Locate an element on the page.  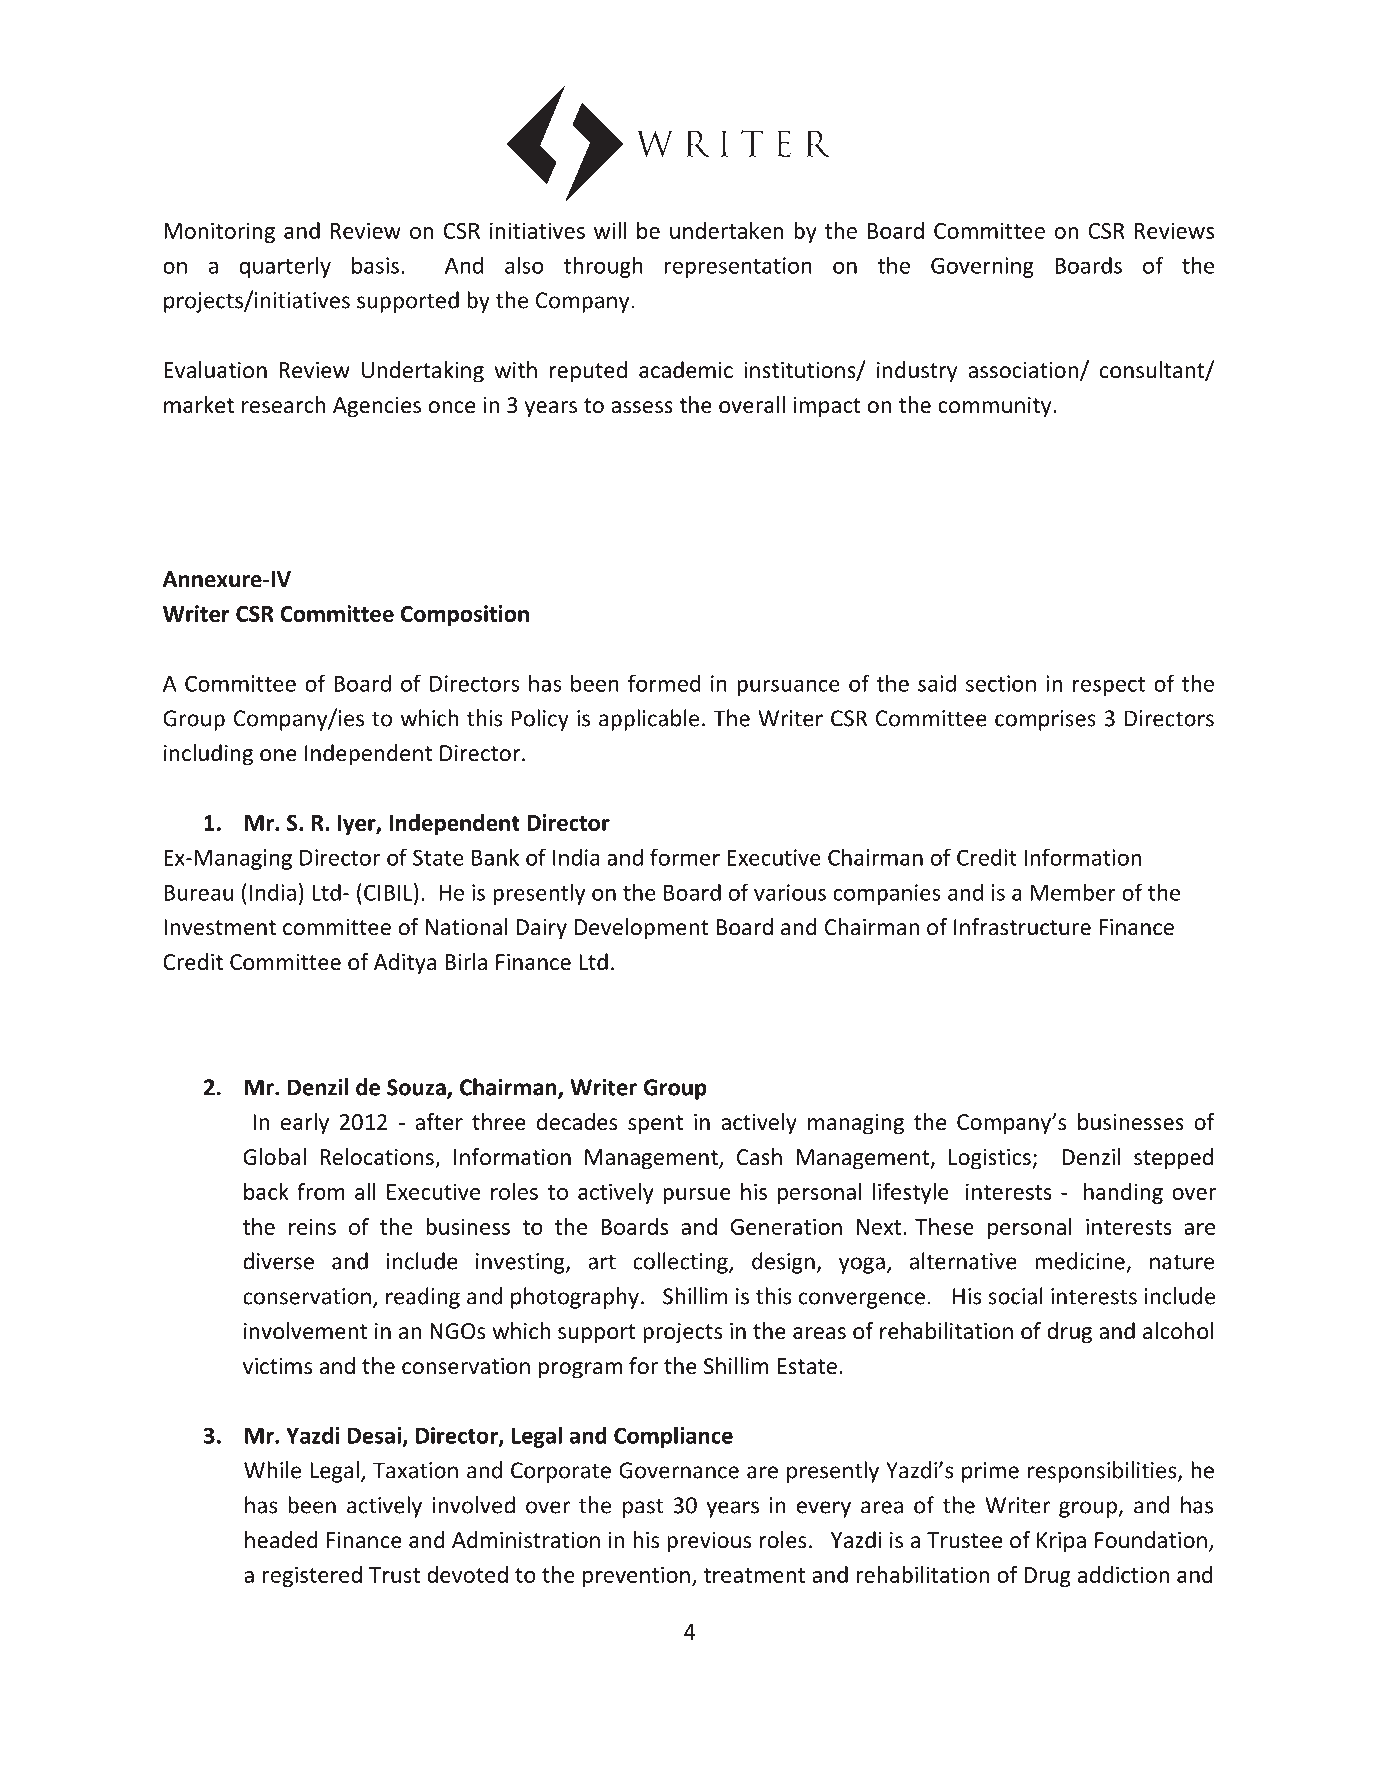
comprises is located at coordinates (1045, 720).
